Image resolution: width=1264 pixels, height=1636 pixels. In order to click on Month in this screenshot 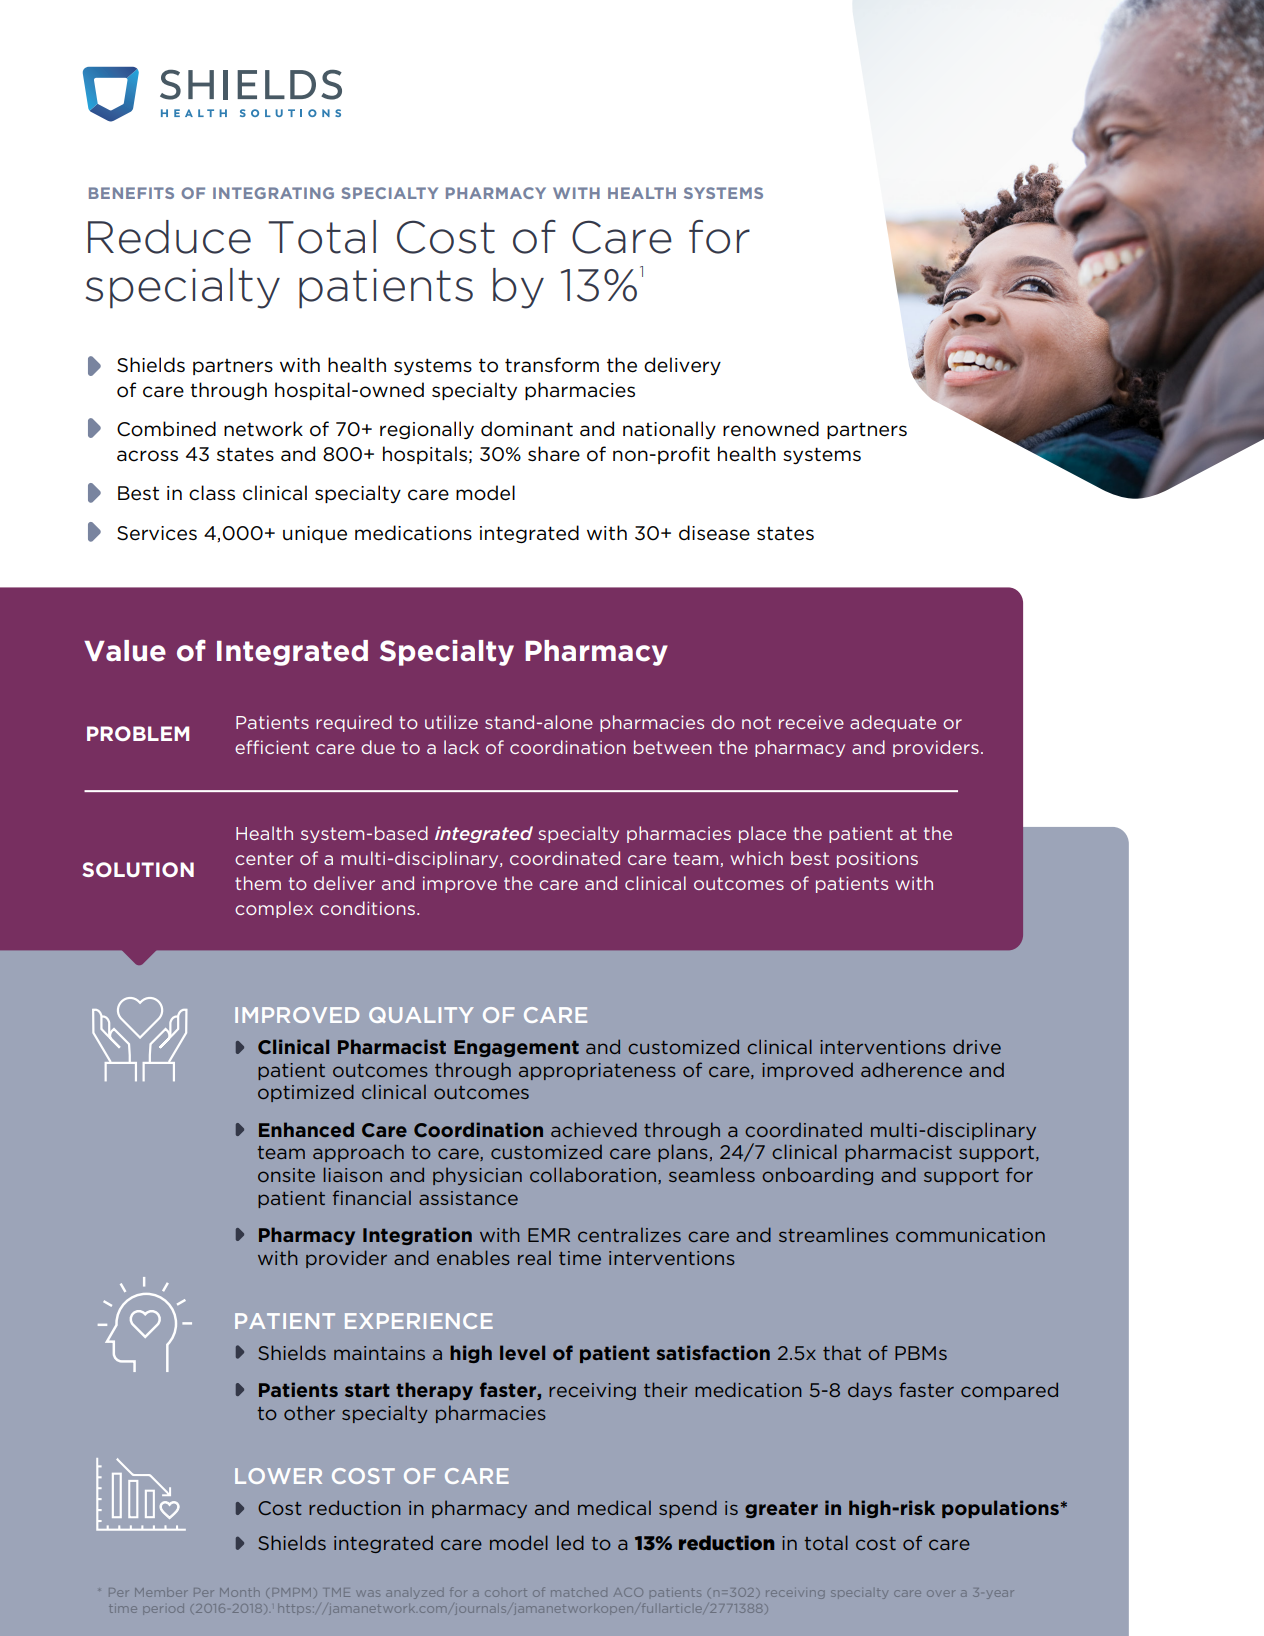, I will do `click(239, 1592)`.
